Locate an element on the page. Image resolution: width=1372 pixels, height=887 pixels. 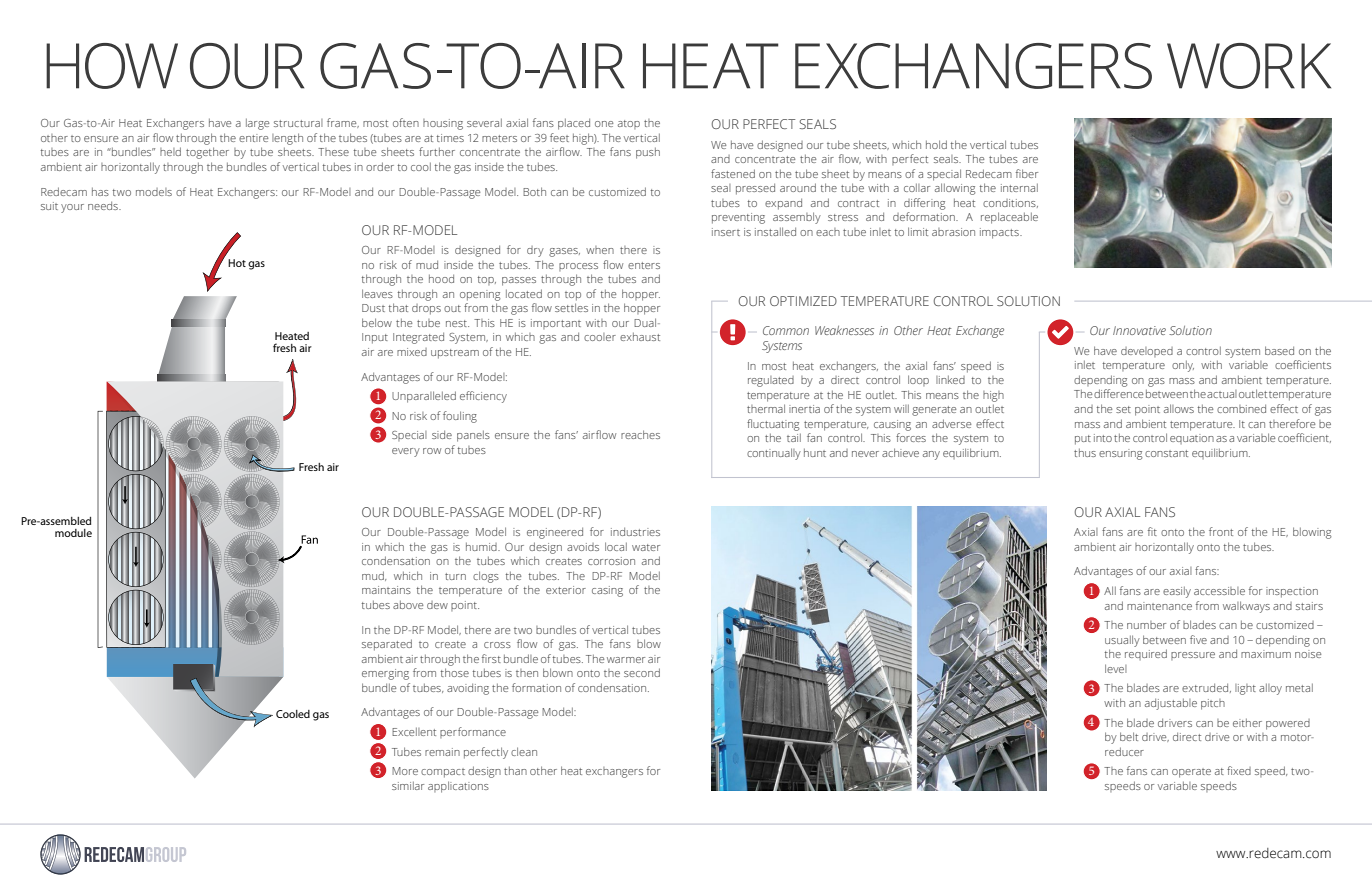
More is located at coordinates (405, 771).
